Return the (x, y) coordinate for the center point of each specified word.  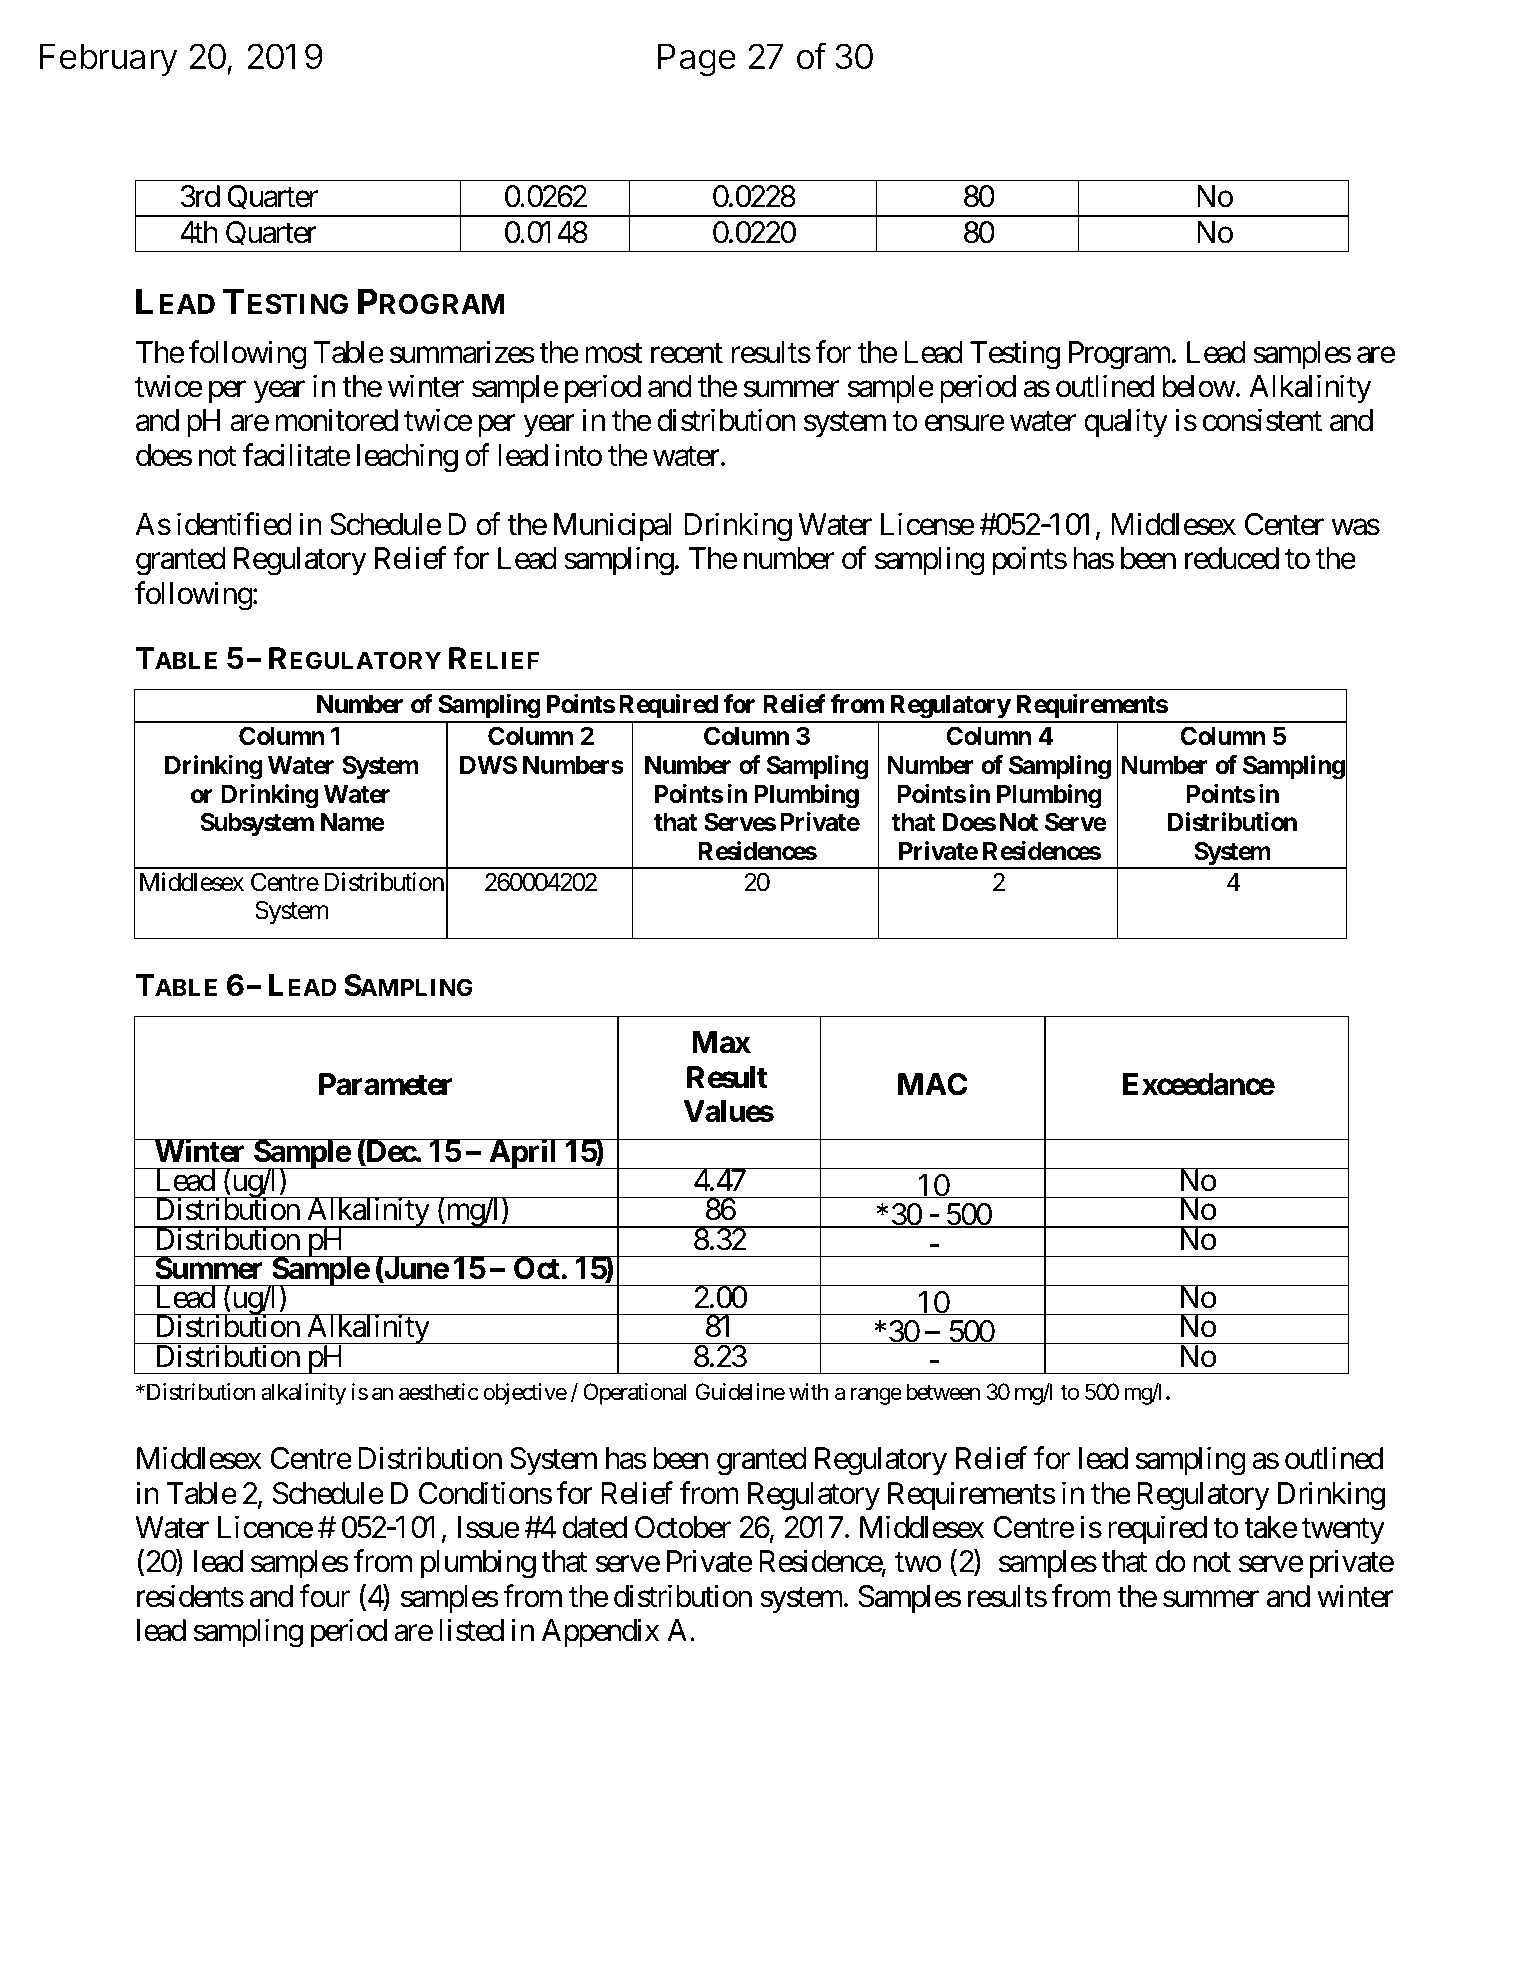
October (683, 1527)
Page (697, 60)
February (109, 59)
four (324, 1596)
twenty (1343, 1532)
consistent (1262, 420)
